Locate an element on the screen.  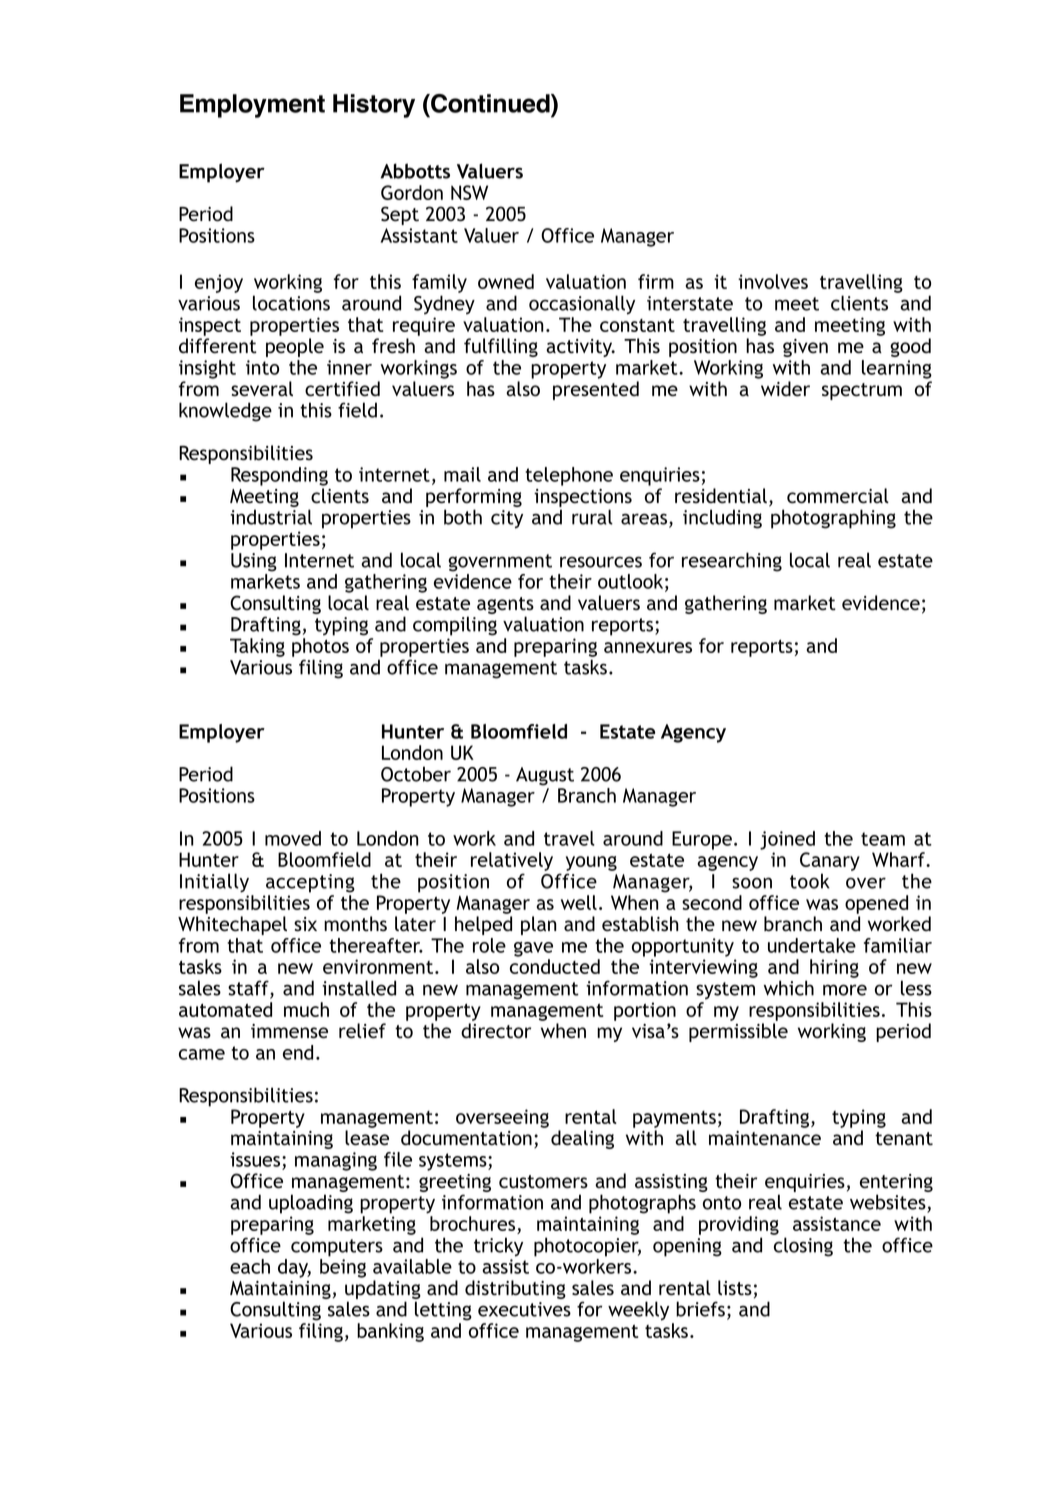
Continued is located at coordinates (490, 103).
